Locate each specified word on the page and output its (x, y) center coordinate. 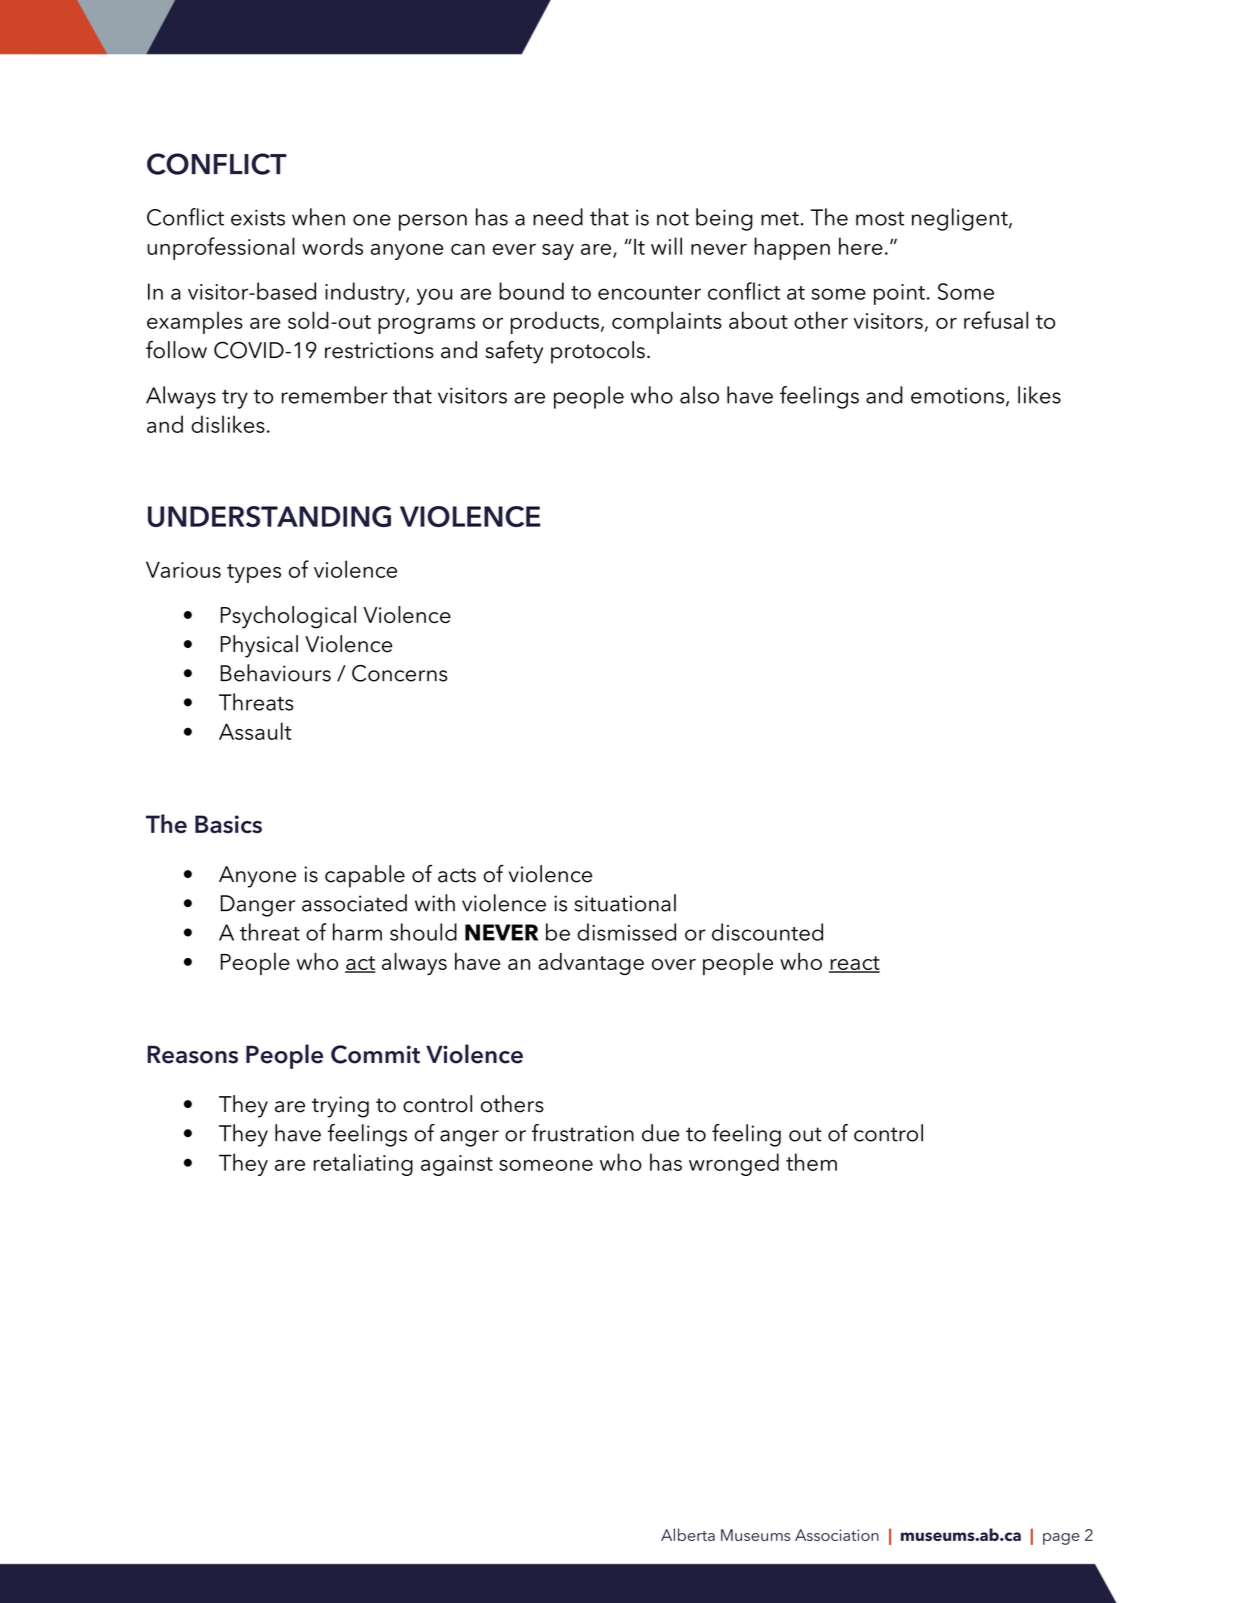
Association (837, 1535)
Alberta (688, 1534)
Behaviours (276, 673)
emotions (957, 395)
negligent (961, 219)
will (666, 246)
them (811, 1162)
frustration (583, 1133)
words (332, 246)
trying (340, 1107)
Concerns (399, 673)
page (1061, 1539)
